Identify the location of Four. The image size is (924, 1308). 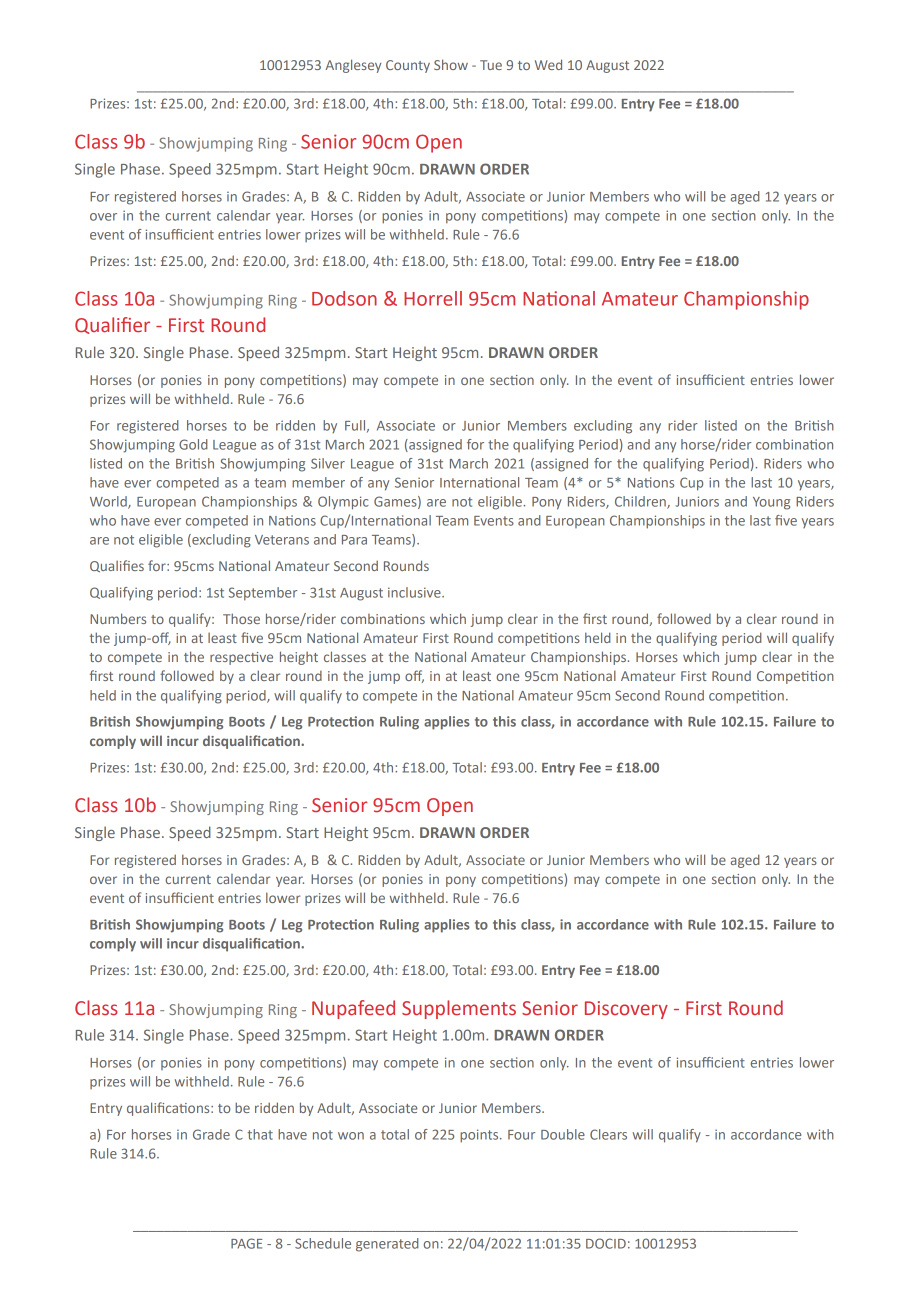
(521, 1135).
